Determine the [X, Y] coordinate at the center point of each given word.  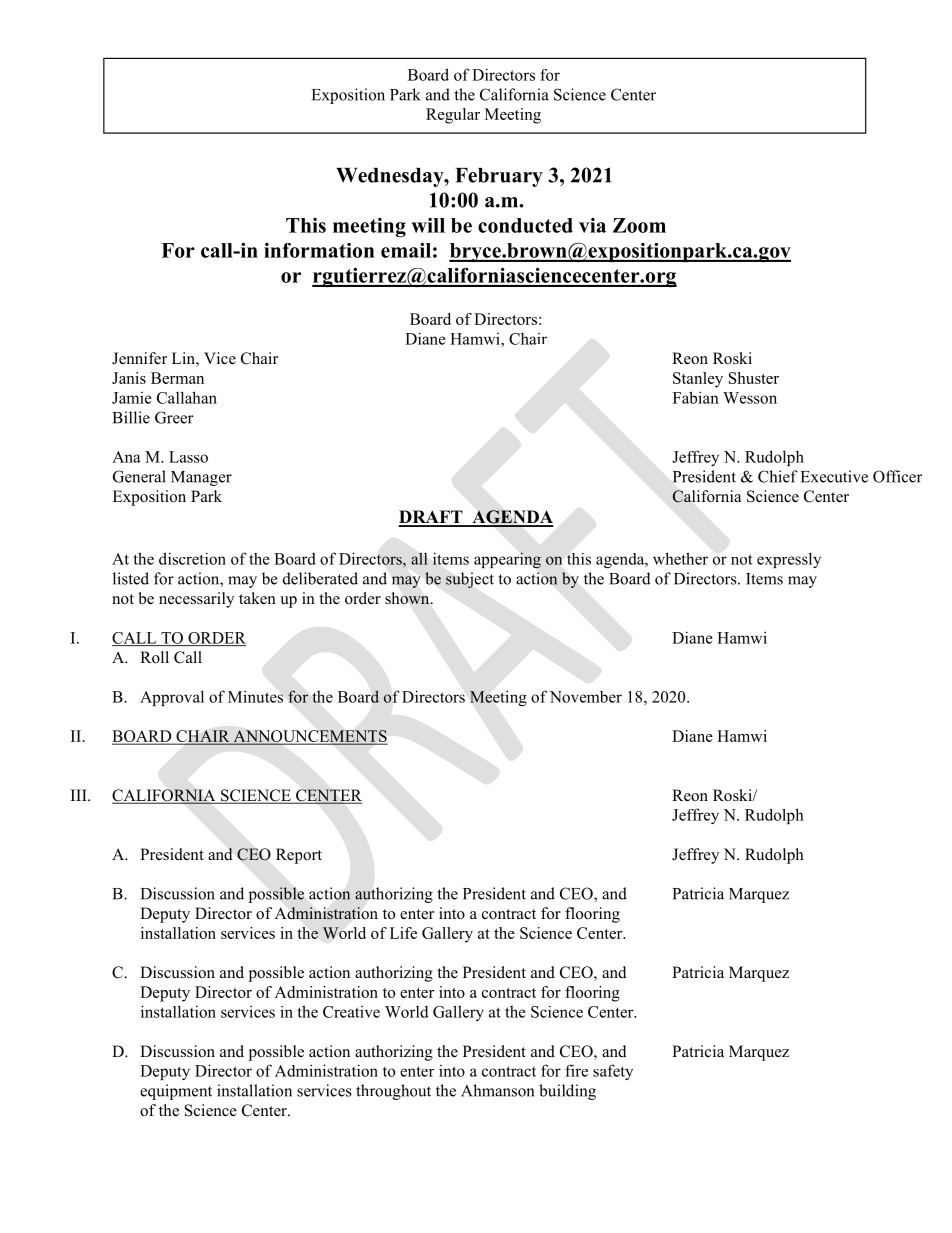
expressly [789, 560]
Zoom [639, 225]
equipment [176, 1092]
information [319, 250]
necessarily [196, 600]
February [499, 177]
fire [576, 1070]
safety [613, 1072]
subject [470, 580]
